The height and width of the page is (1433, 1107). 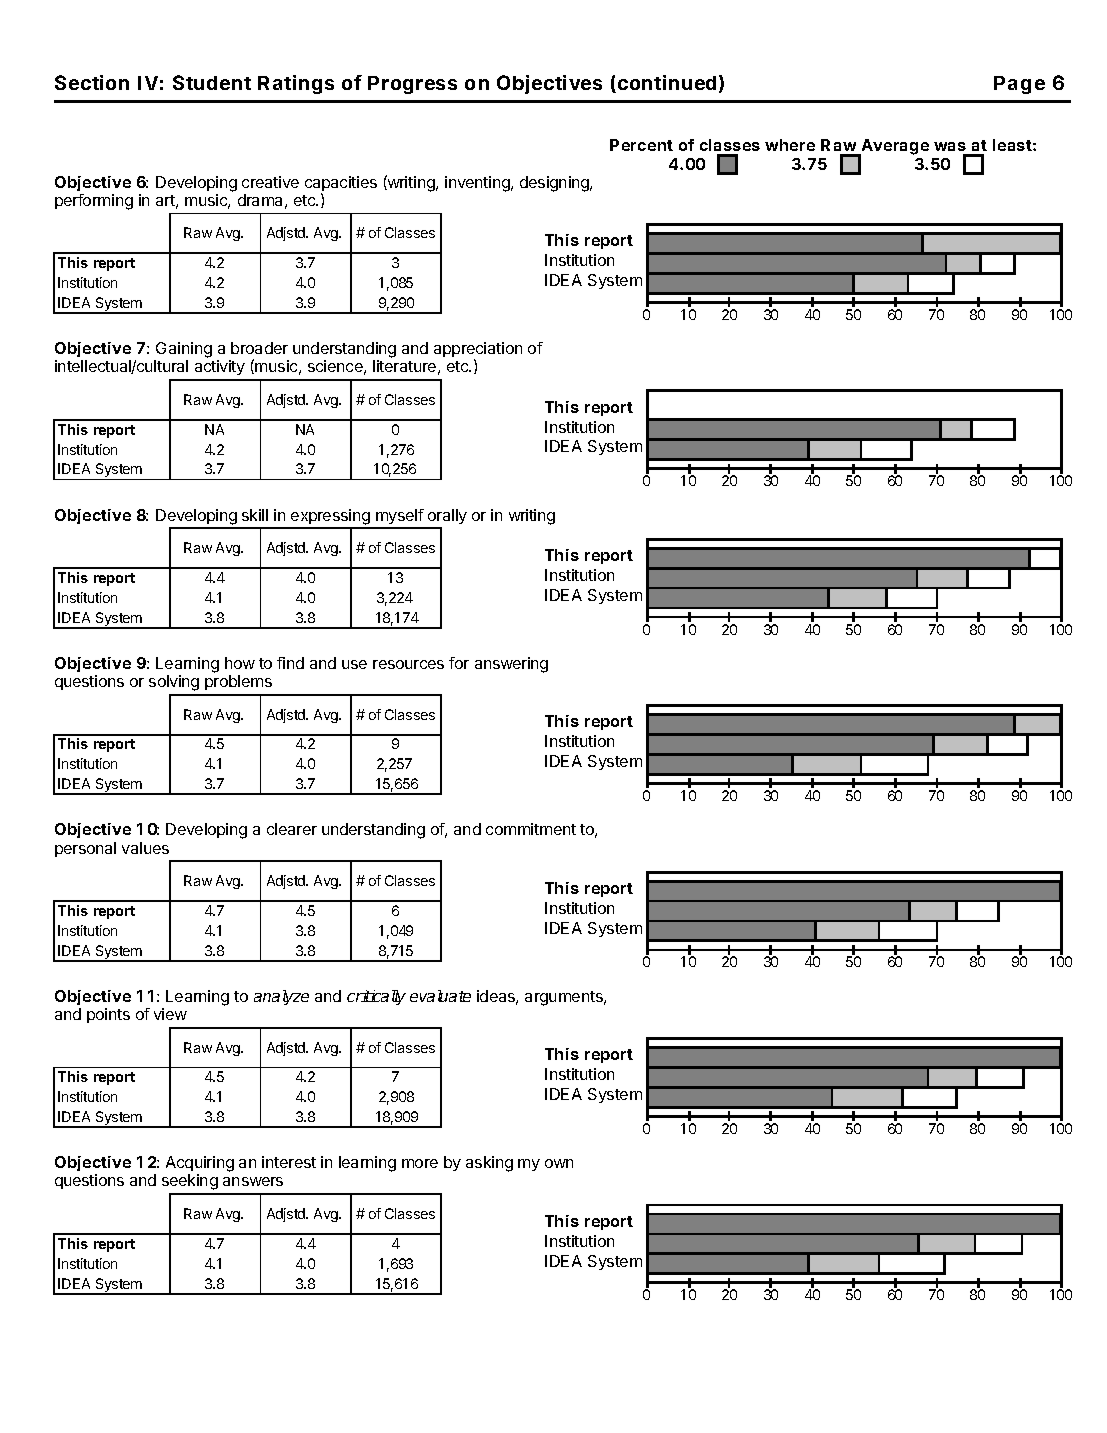 What do you see at coordinates (200, 1165) in the page?
I see `Acquiring` at bounding box center [200, 1165].
